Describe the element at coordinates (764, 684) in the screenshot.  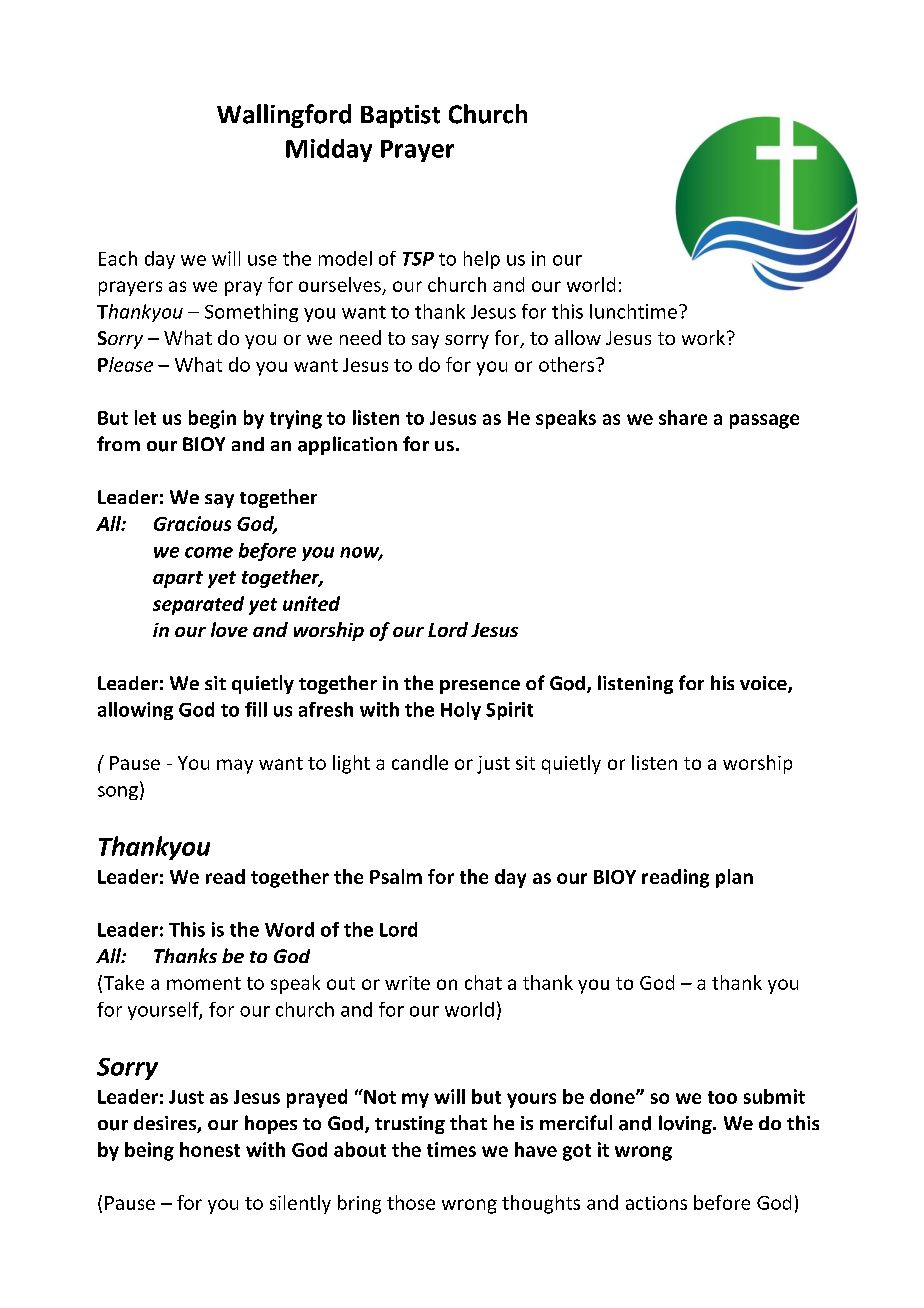
I see `voice` at that location.
